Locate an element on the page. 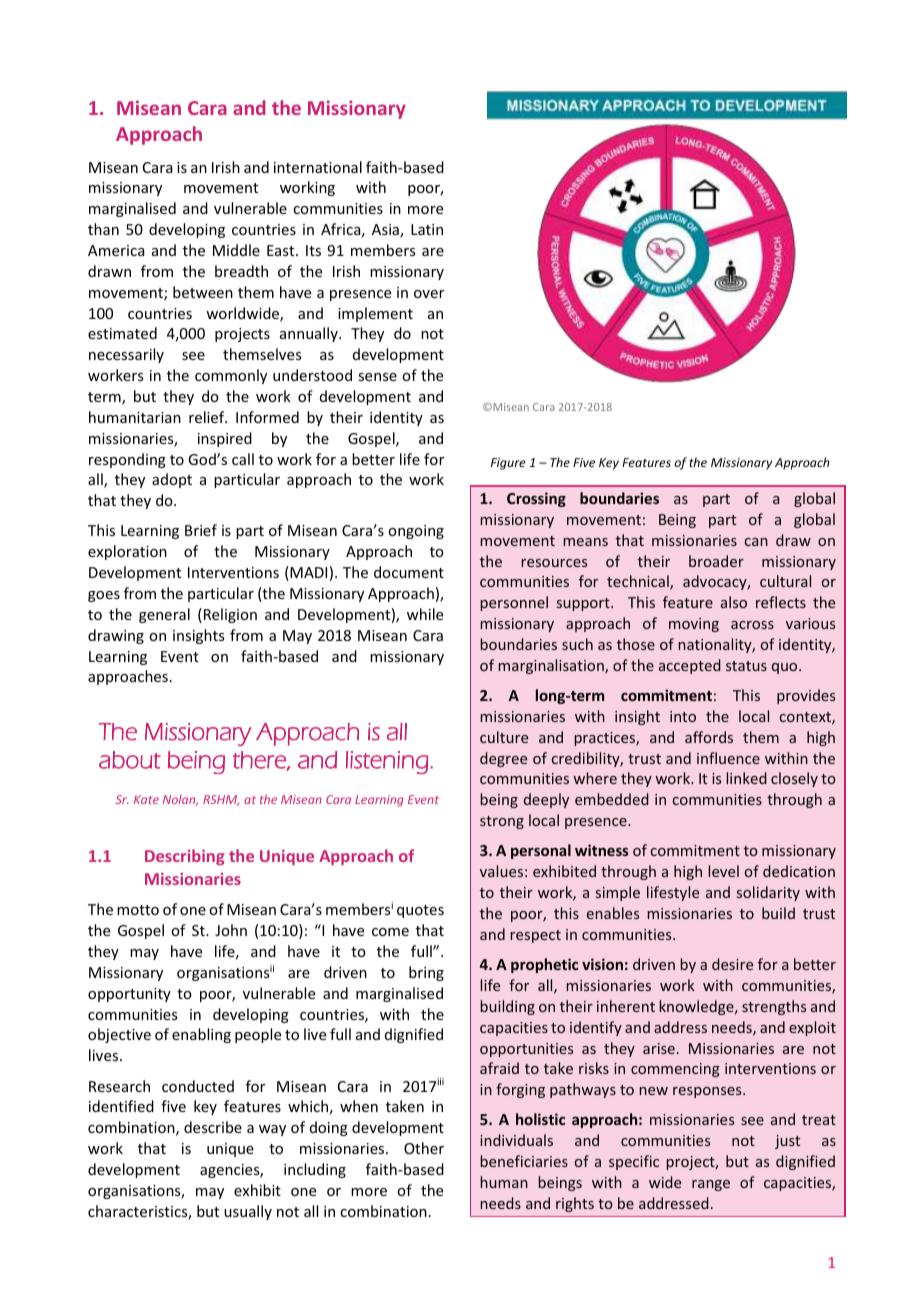 This page has width=924, height=1308. range is located at coordinates (711, 1185).
